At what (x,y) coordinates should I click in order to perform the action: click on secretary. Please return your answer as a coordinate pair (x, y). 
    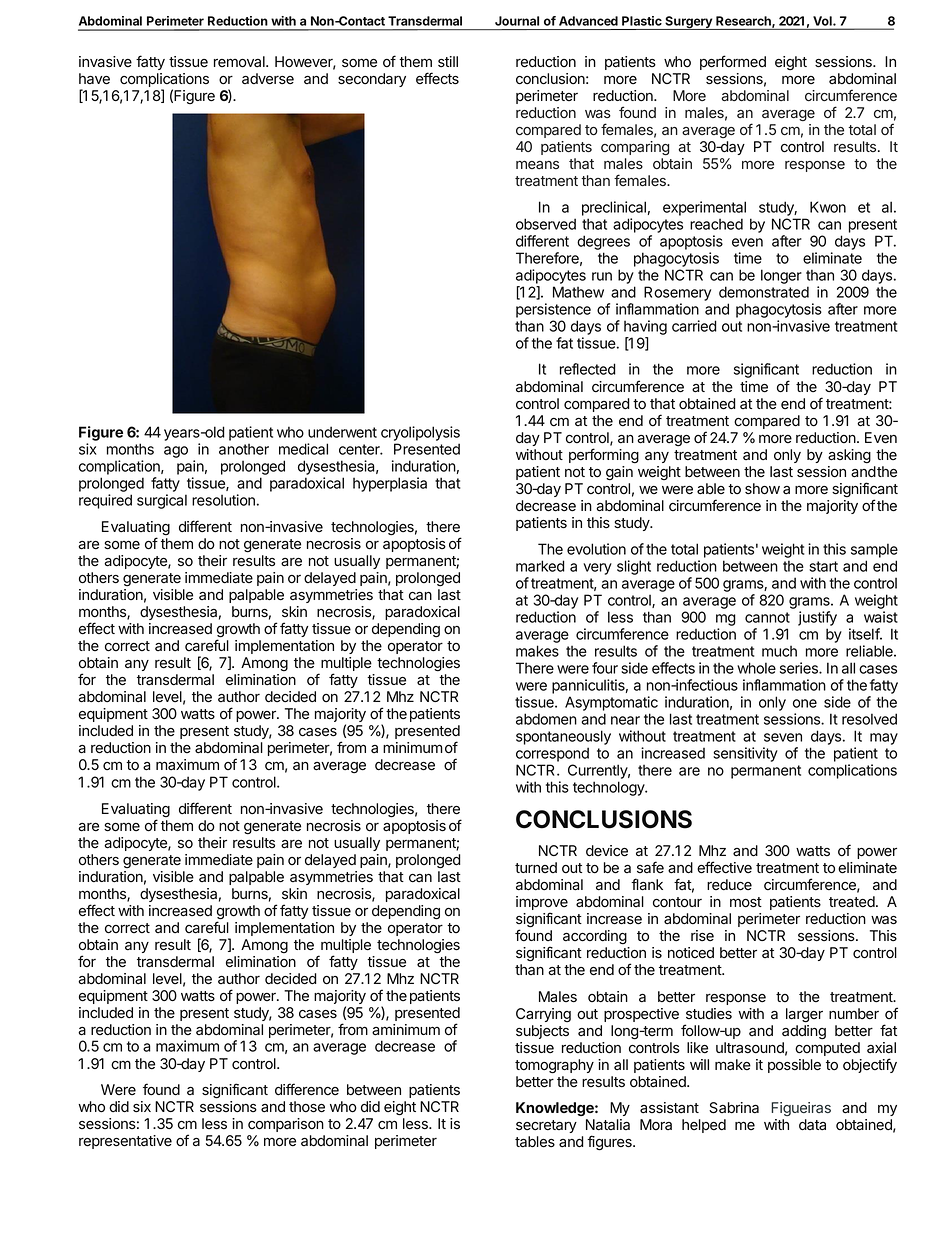
    Looking at the image, I should click on (546, 1126).
